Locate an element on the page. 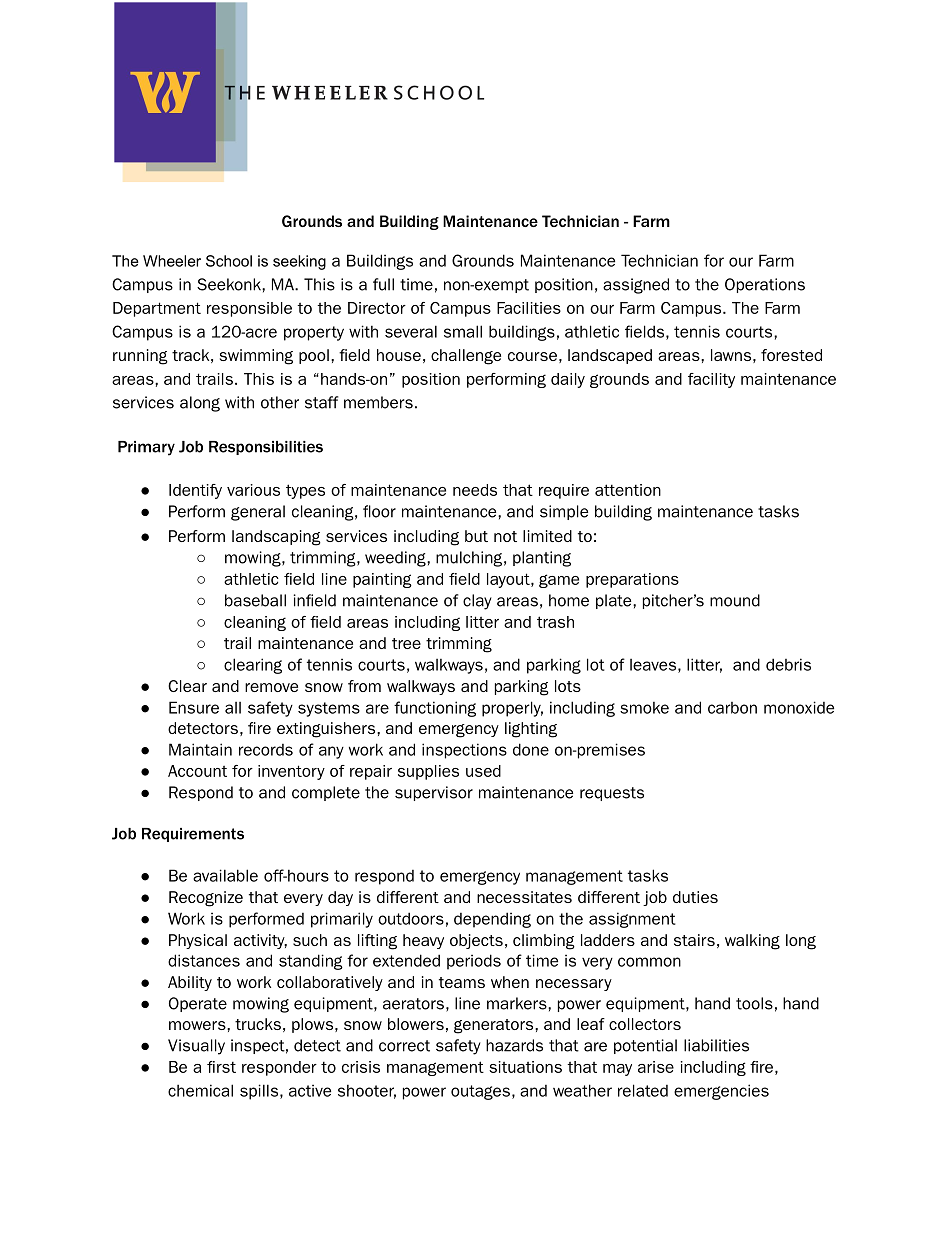 The image size is (952, 1233). first is located at coordinates (221, 1067).
